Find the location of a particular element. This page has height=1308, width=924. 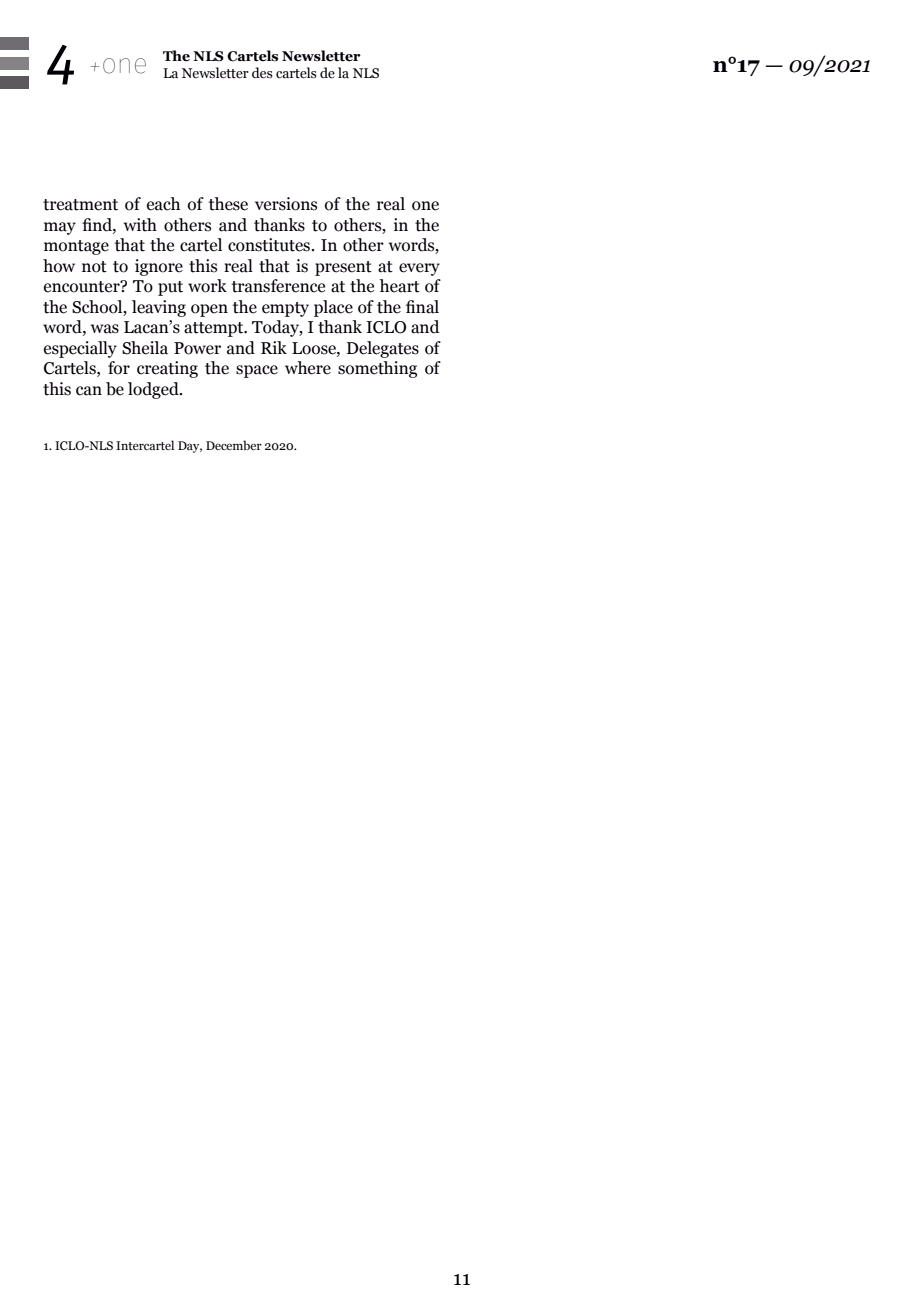

lodged is located at coordinates (154, 390).
